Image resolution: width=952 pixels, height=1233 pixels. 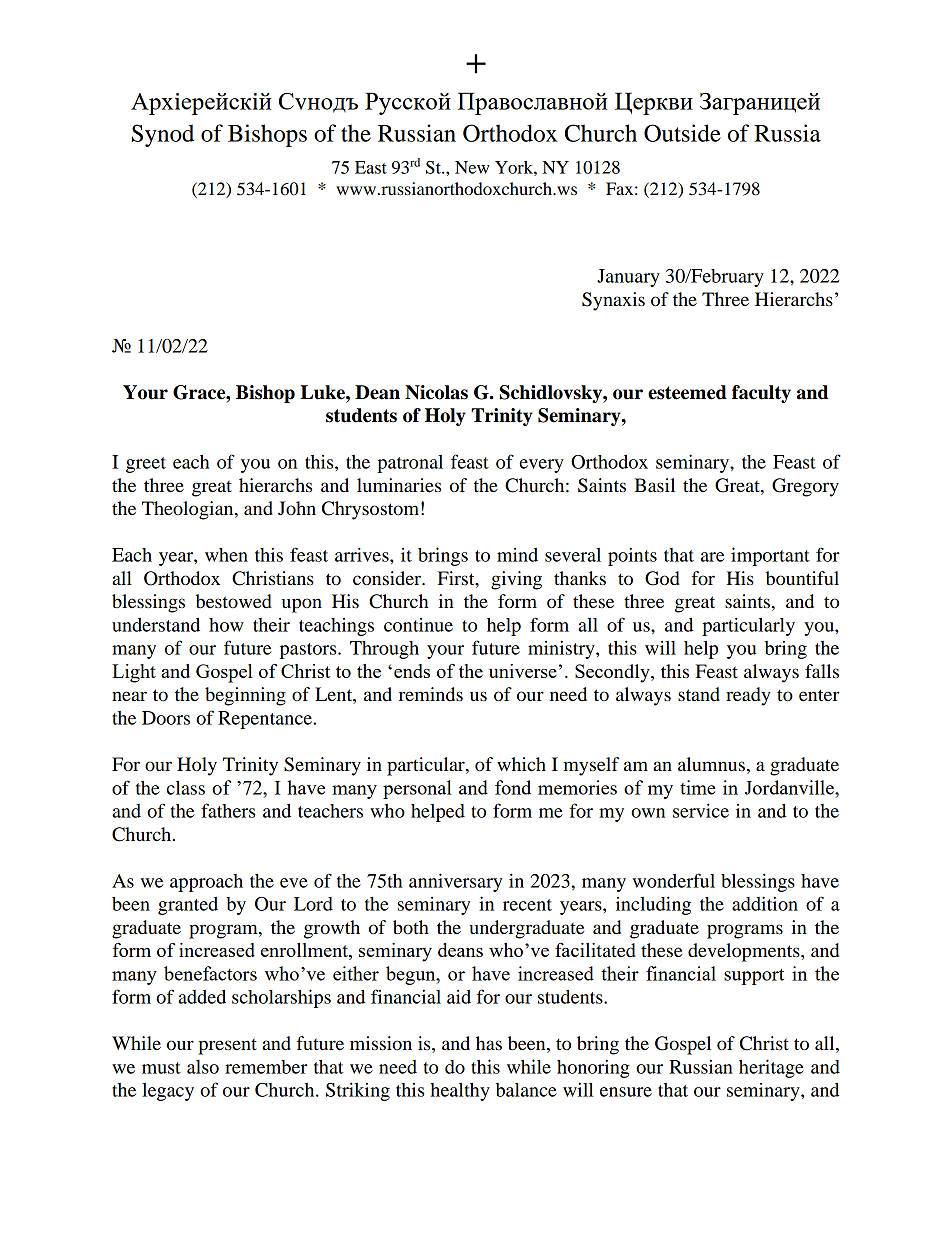 I want to click on bountiful, so click(x=802, y=578).
